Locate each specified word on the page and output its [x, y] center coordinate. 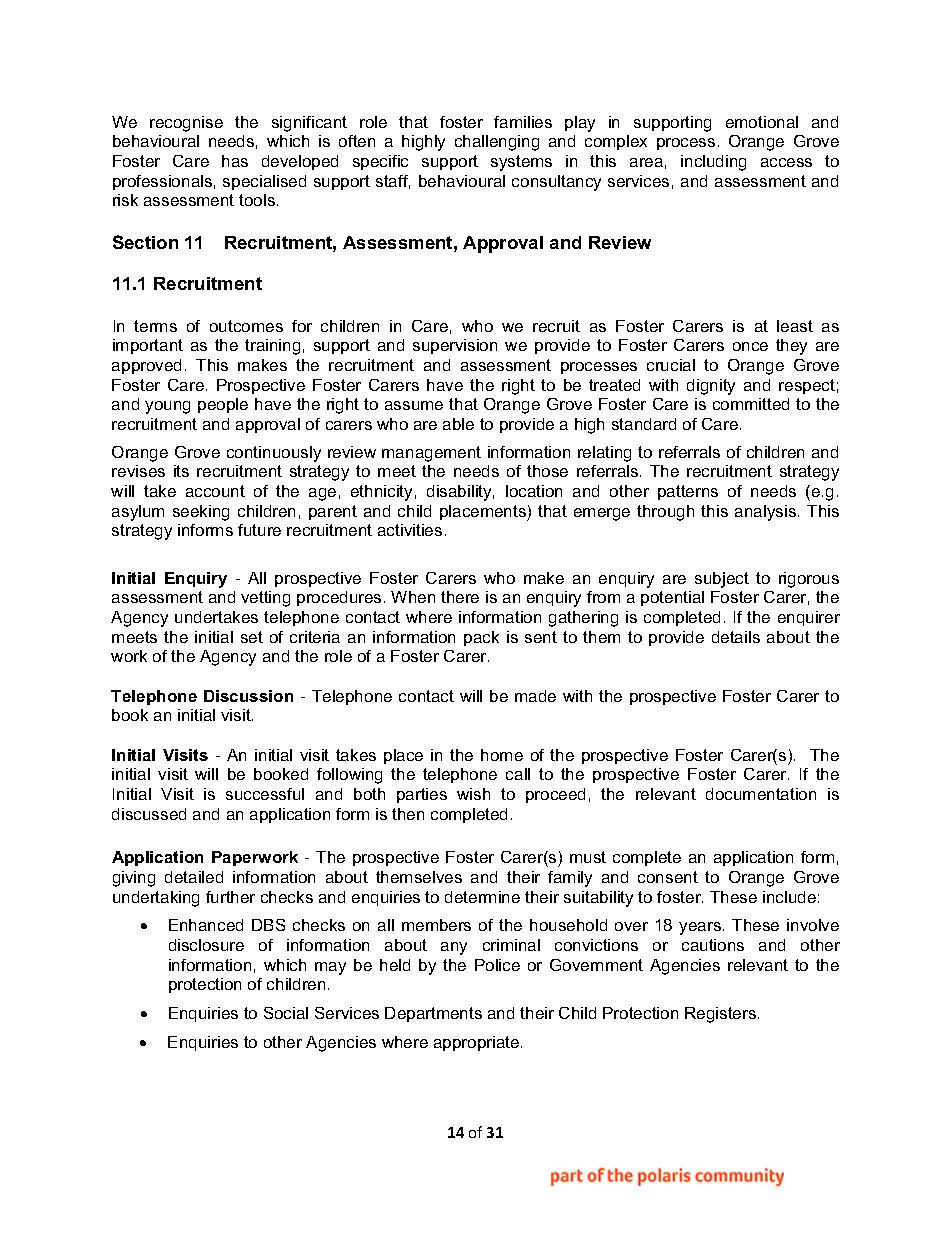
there [460, 597]
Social [286, 1013]
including [713, 163]
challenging [497, 143]
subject [722, 580]
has [235, 161]
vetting [265, 599]
